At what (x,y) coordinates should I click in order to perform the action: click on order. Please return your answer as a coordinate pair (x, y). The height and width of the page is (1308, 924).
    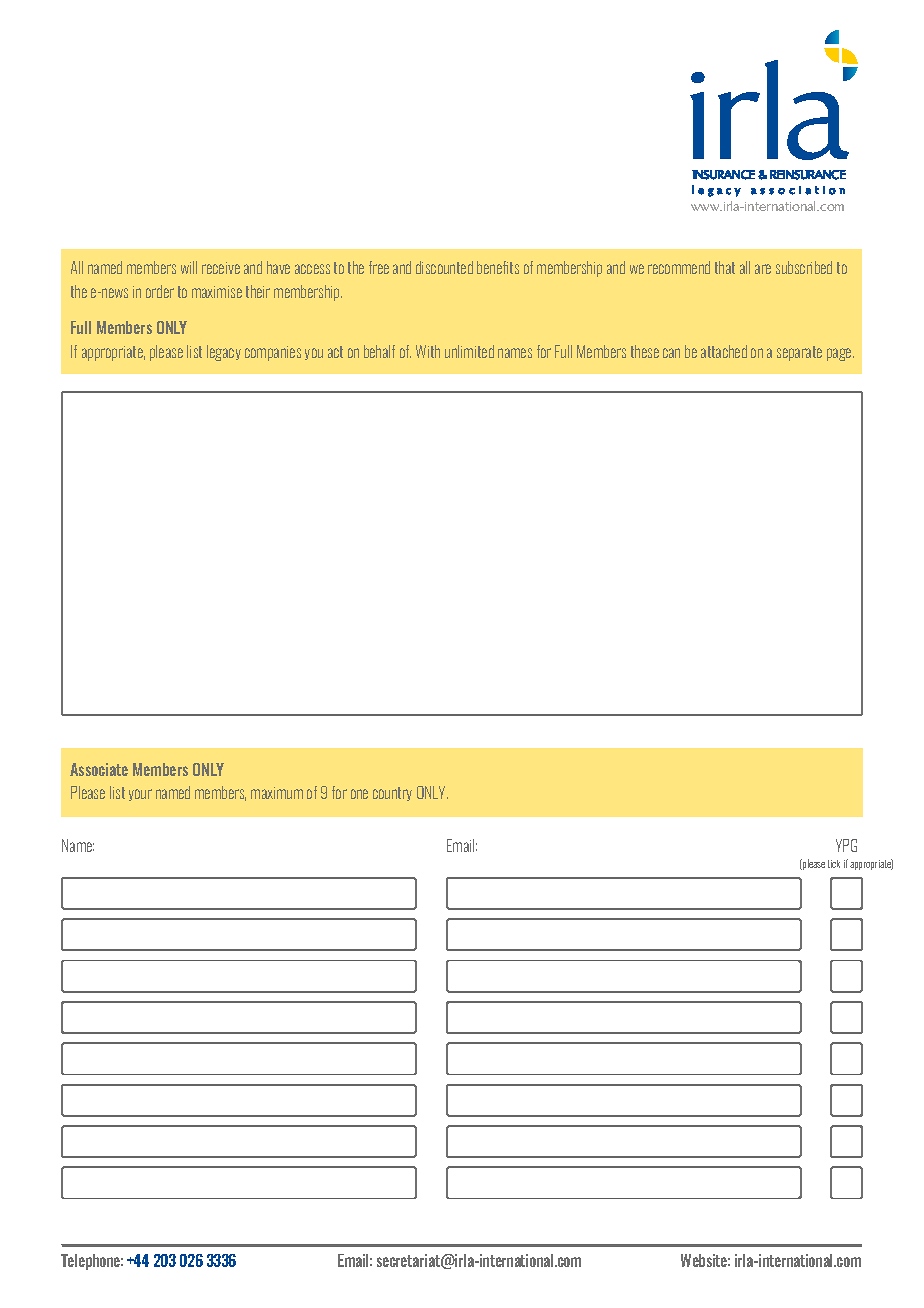
    Looking at the image, I should click on (160, 291).
